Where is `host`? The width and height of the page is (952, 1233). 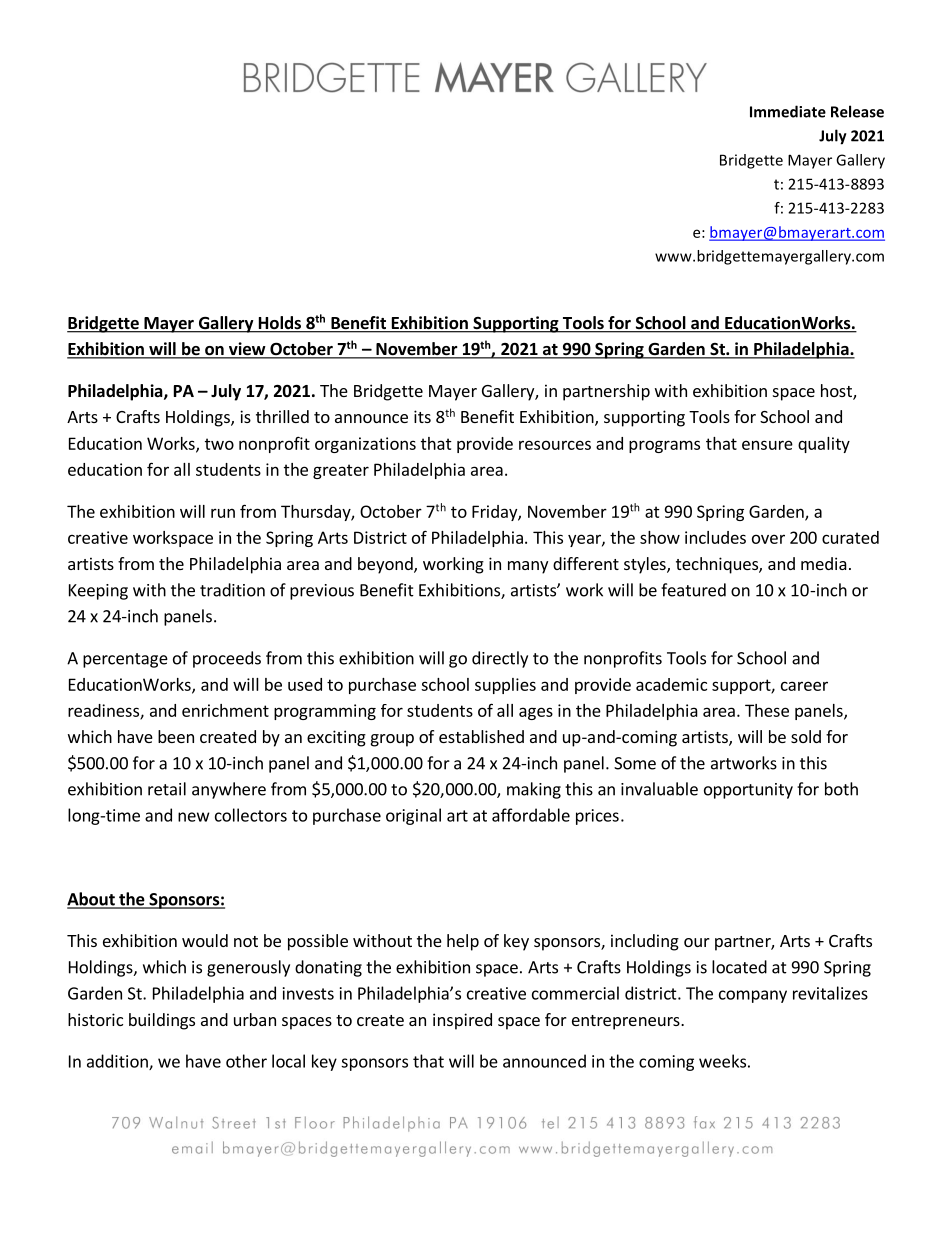 host is located at coordinates (837, 392).
